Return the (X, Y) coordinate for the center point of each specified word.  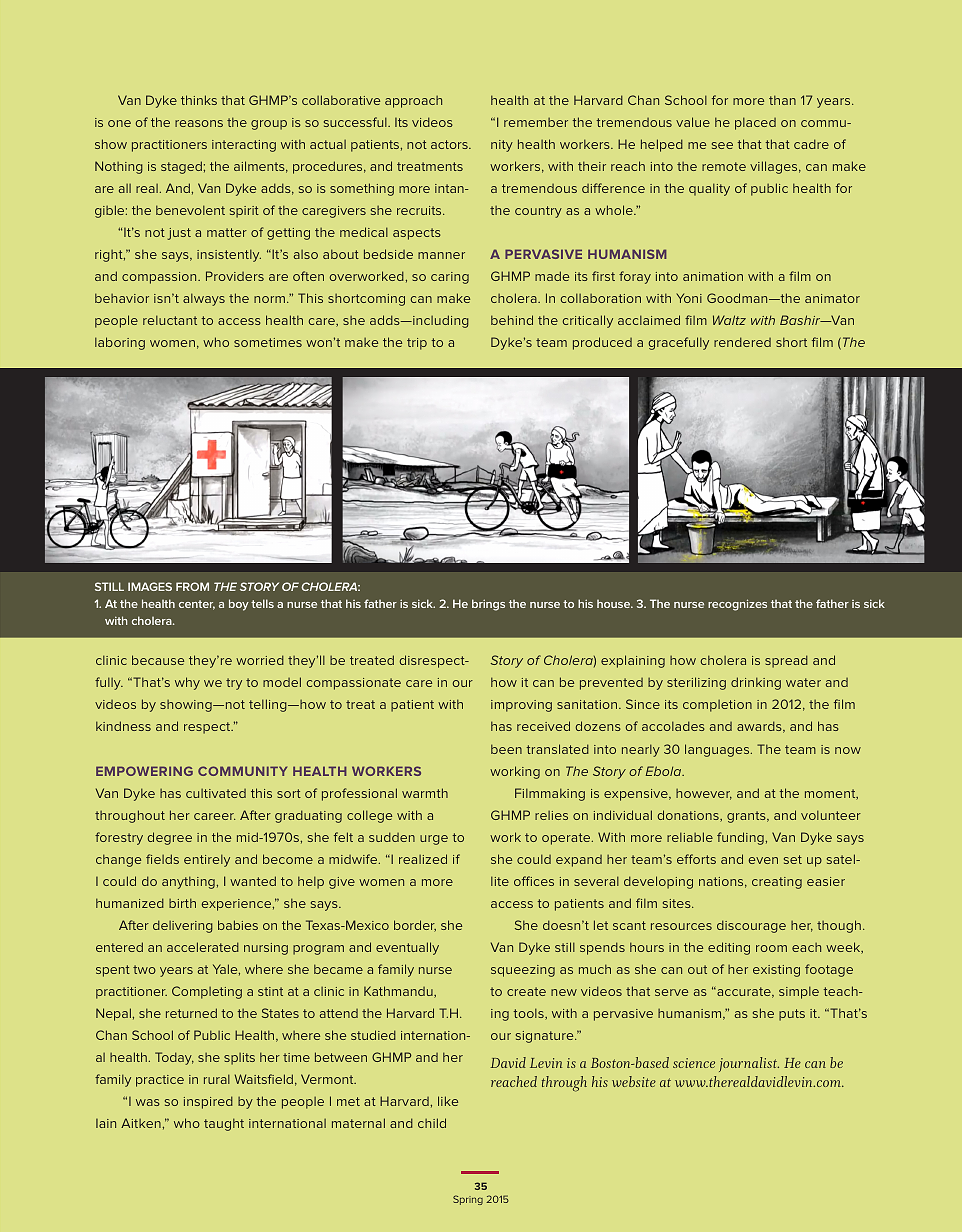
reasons (199, 123)
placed (755, 123)
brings (488, 605)
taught (224, 1124)
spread (786, 661)
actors (450, 144)
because (158, 660)
